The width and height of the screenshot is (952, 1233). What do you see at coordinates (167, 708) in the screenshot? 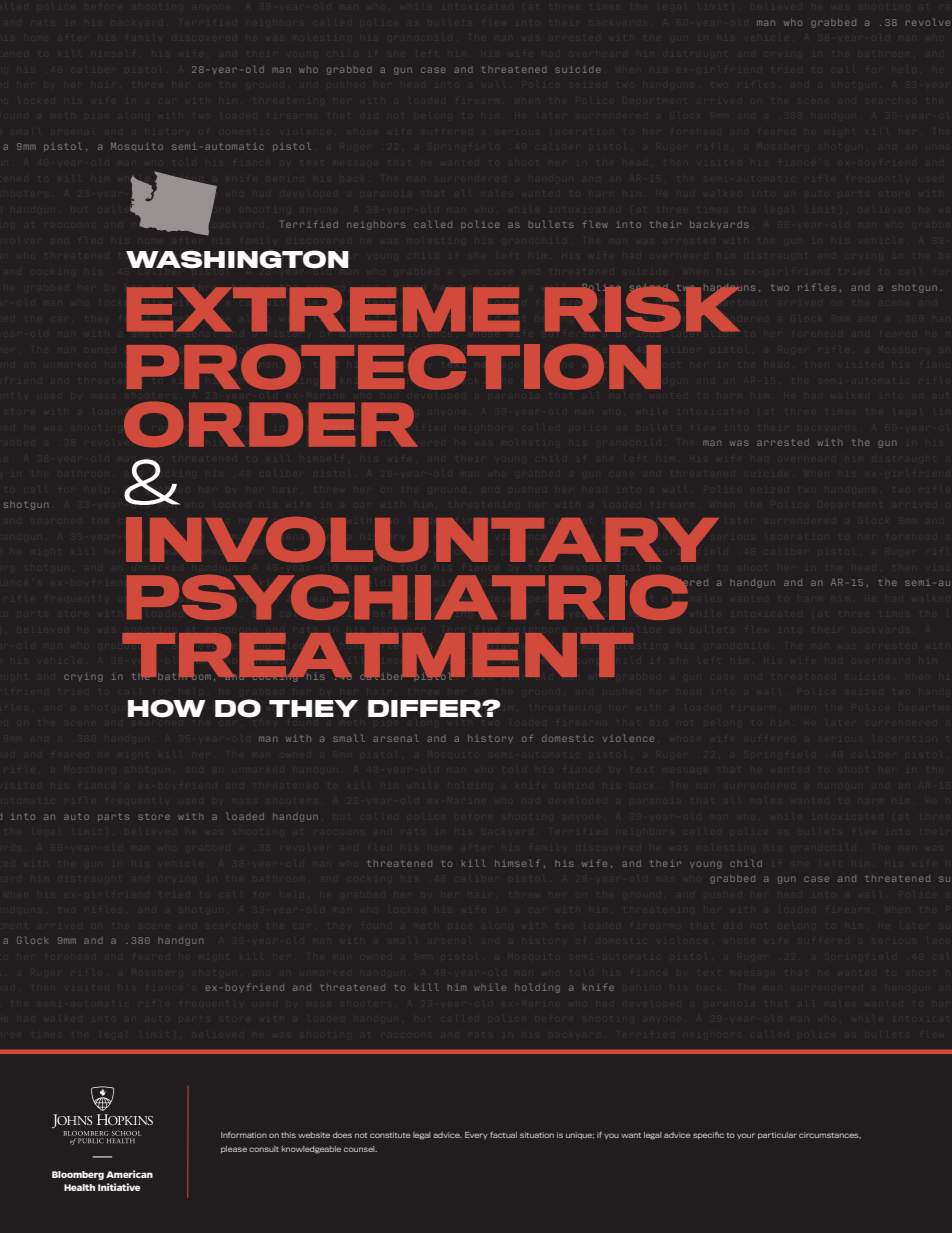
I see `HOW` at bounding box center [167, 708].
